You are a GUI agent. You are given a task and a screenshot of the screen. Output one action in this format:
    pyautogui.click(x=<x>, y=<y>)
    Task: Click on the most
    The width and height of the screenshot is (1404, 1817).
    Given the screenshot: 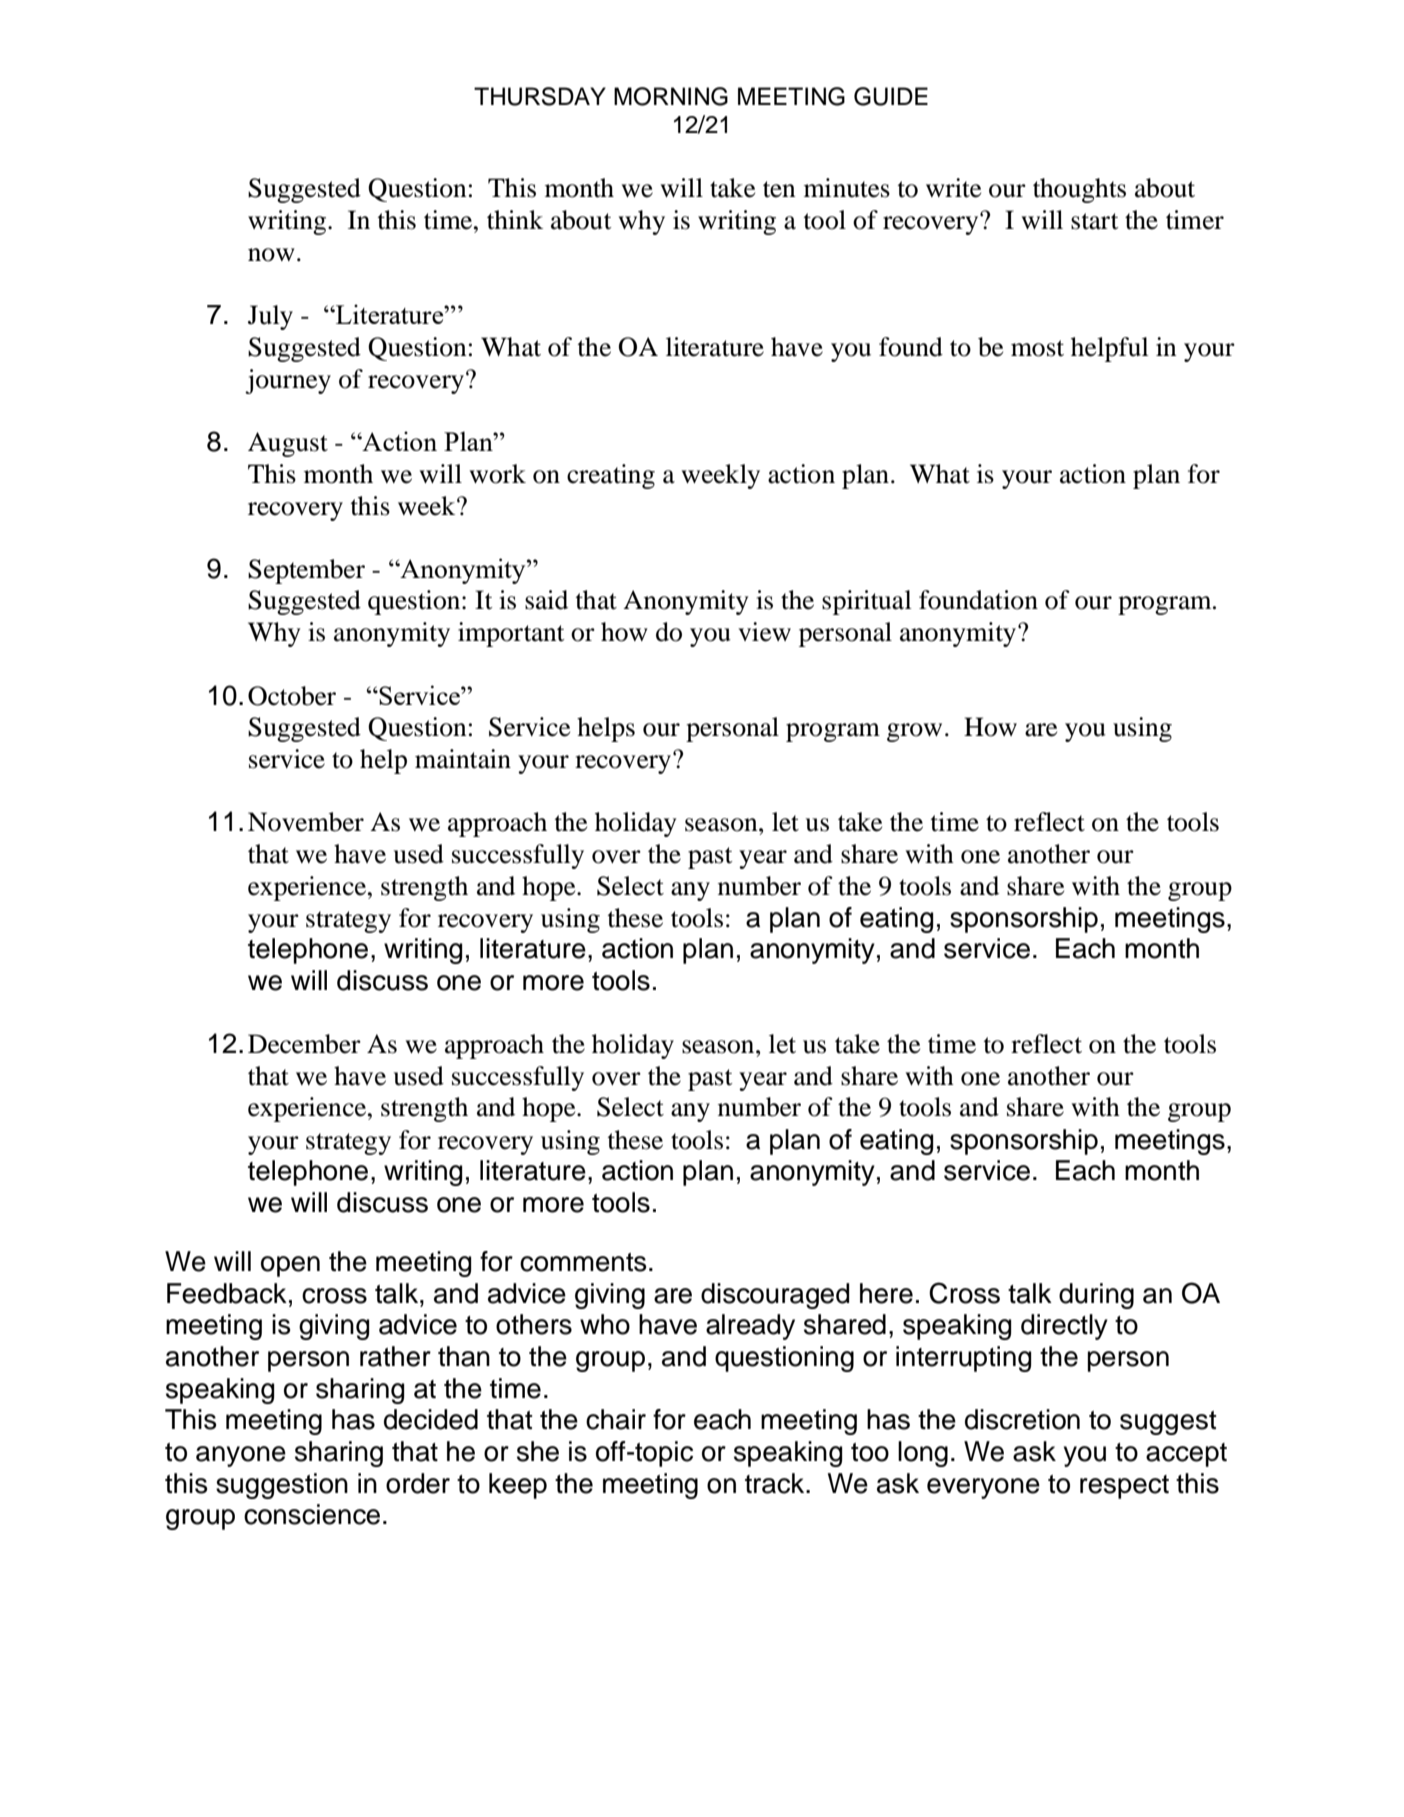 What is the action you would take?
    pyautogui.click(x=1037, y=348)
